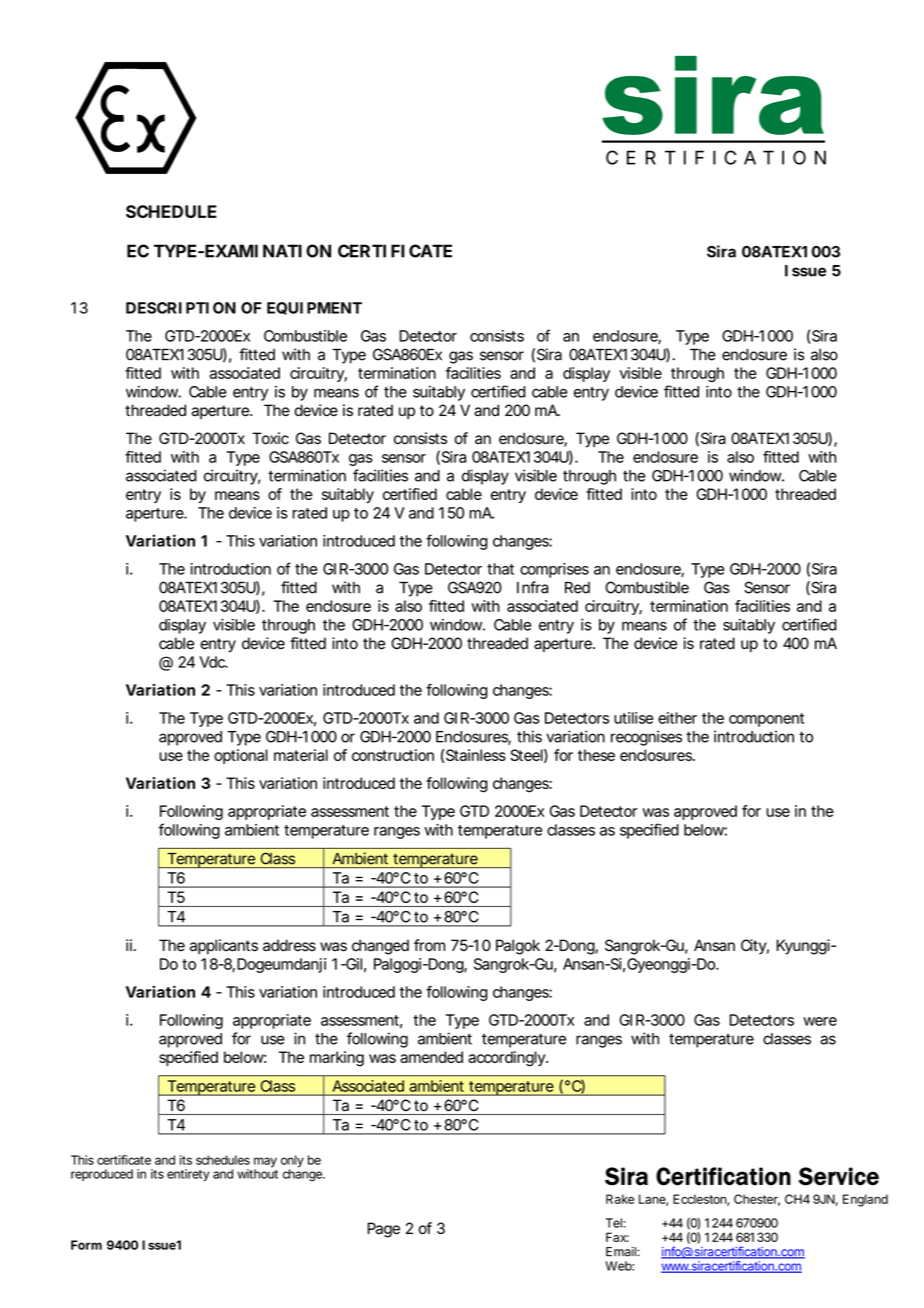 The width and height of the screenshot is (924, 1308). I want to click on Toxic, so click(270, 438).
